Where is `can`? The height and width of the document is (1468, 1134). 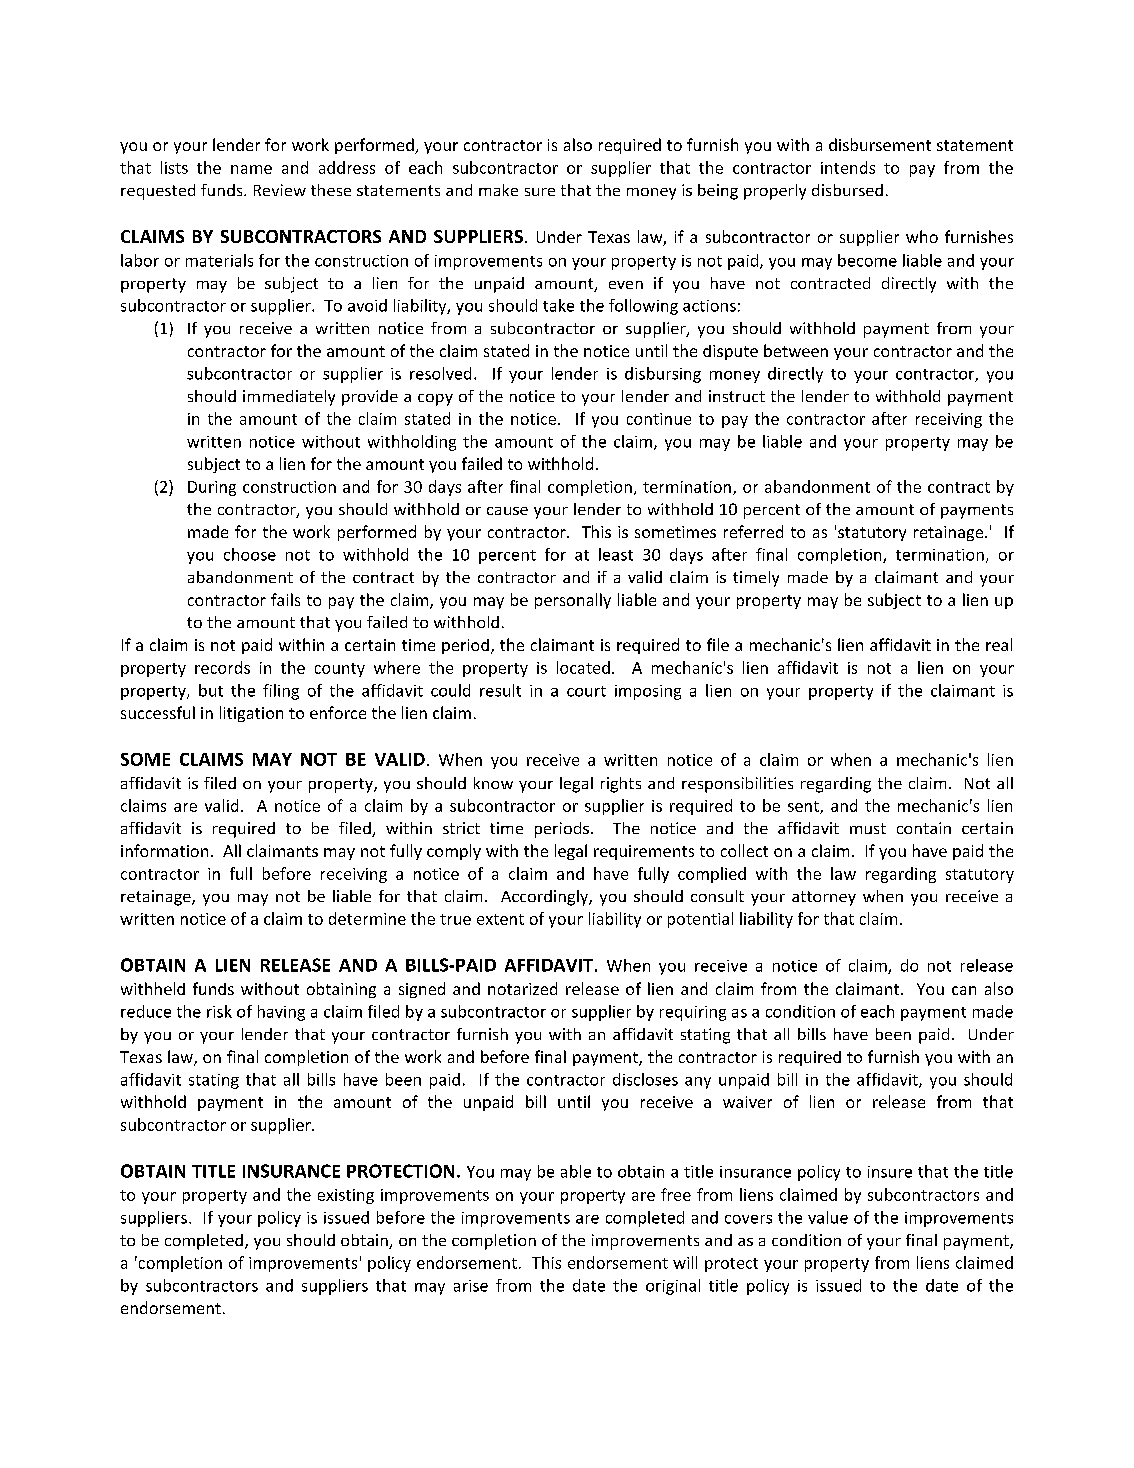
can is located at coordinates (964, 990).
